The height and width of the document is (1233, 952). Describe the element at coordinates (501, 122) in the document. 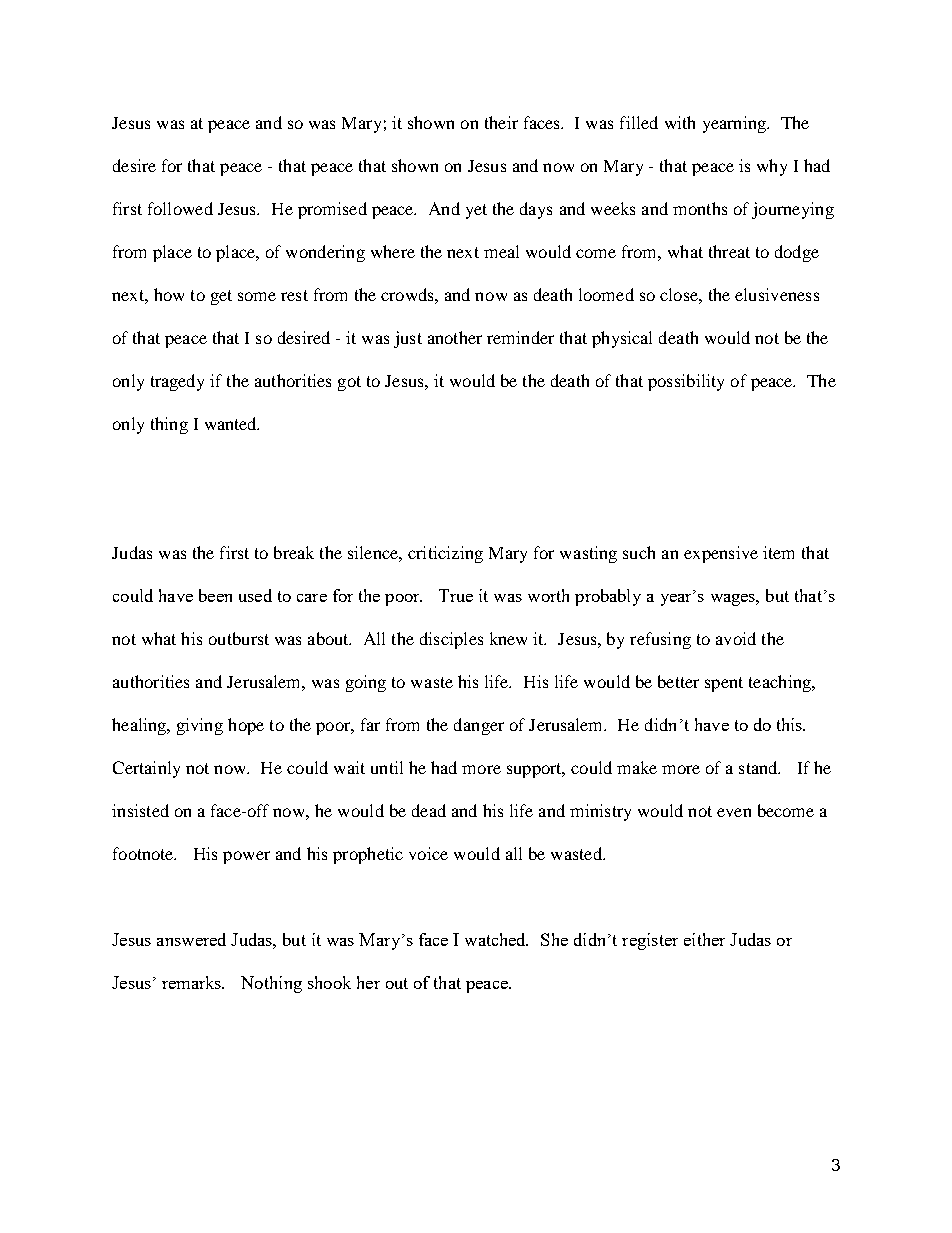

I see `their` at that location.
